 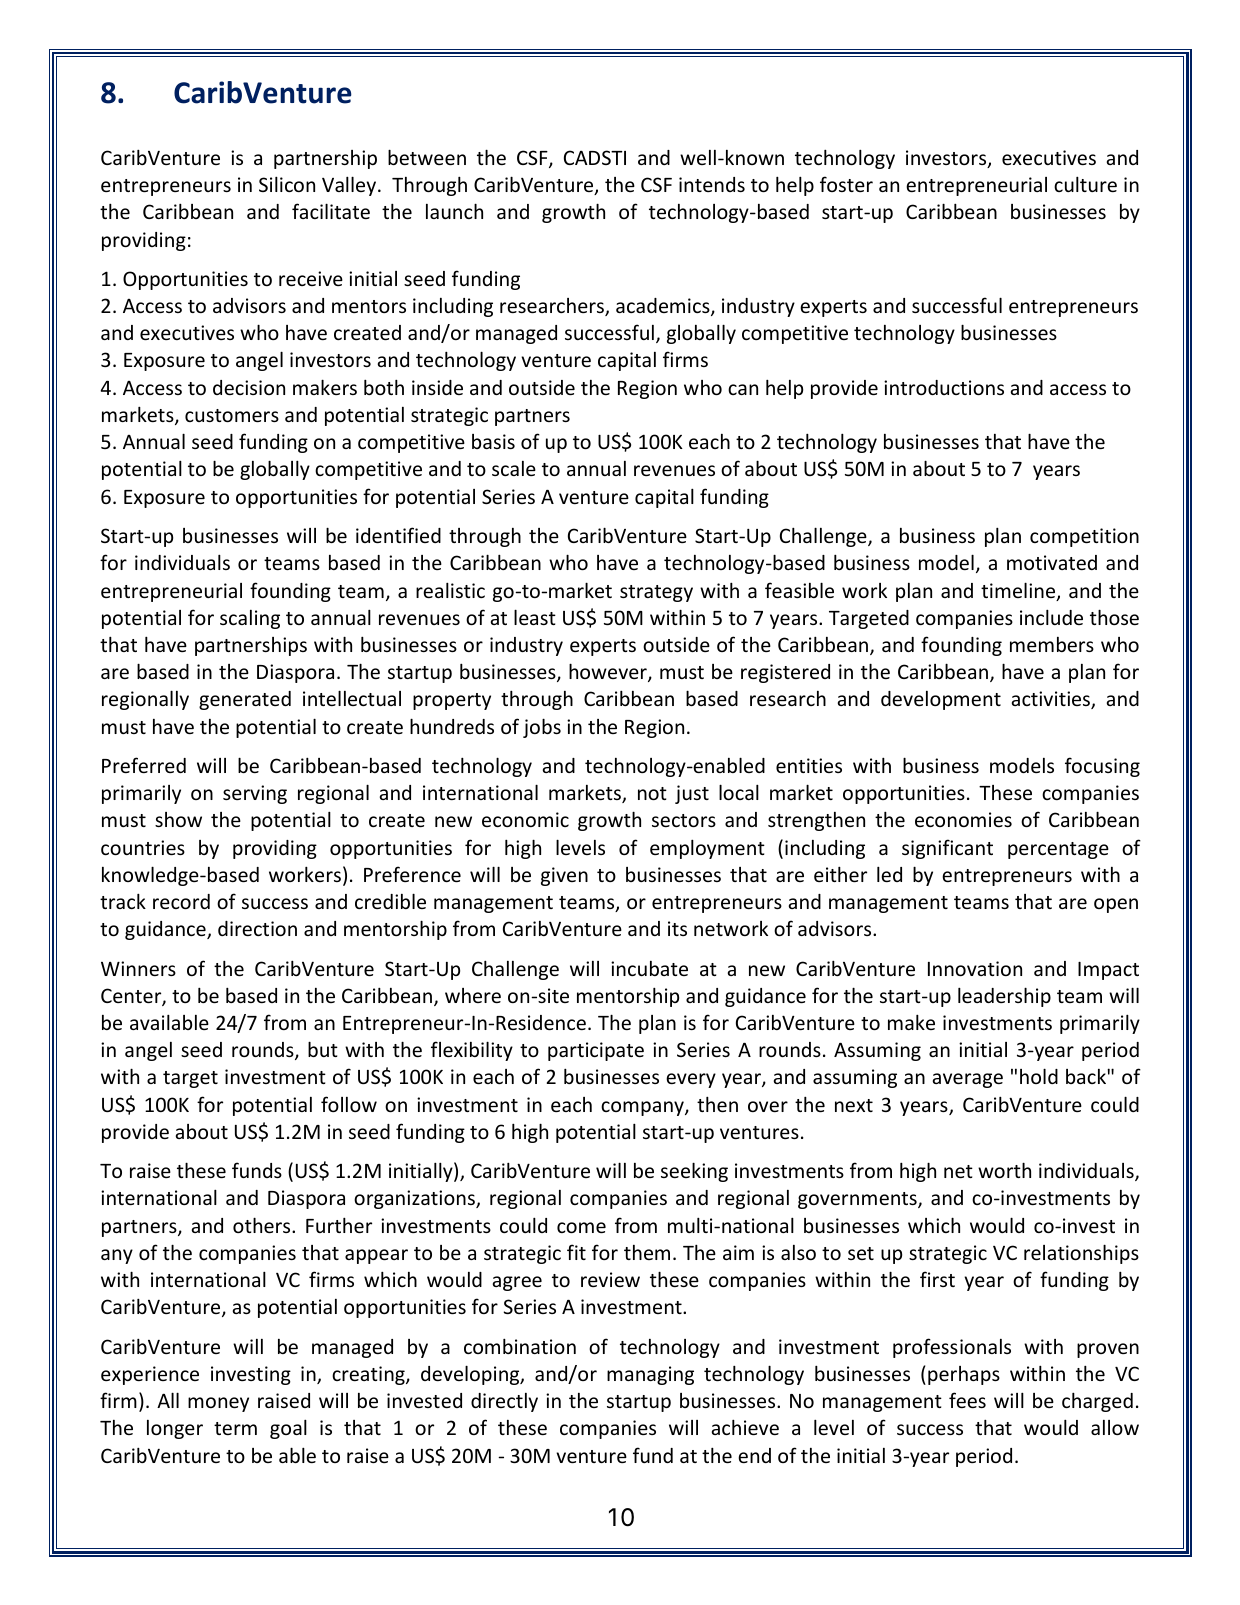 I want to click on activities, so click(x=1052, y=700).
